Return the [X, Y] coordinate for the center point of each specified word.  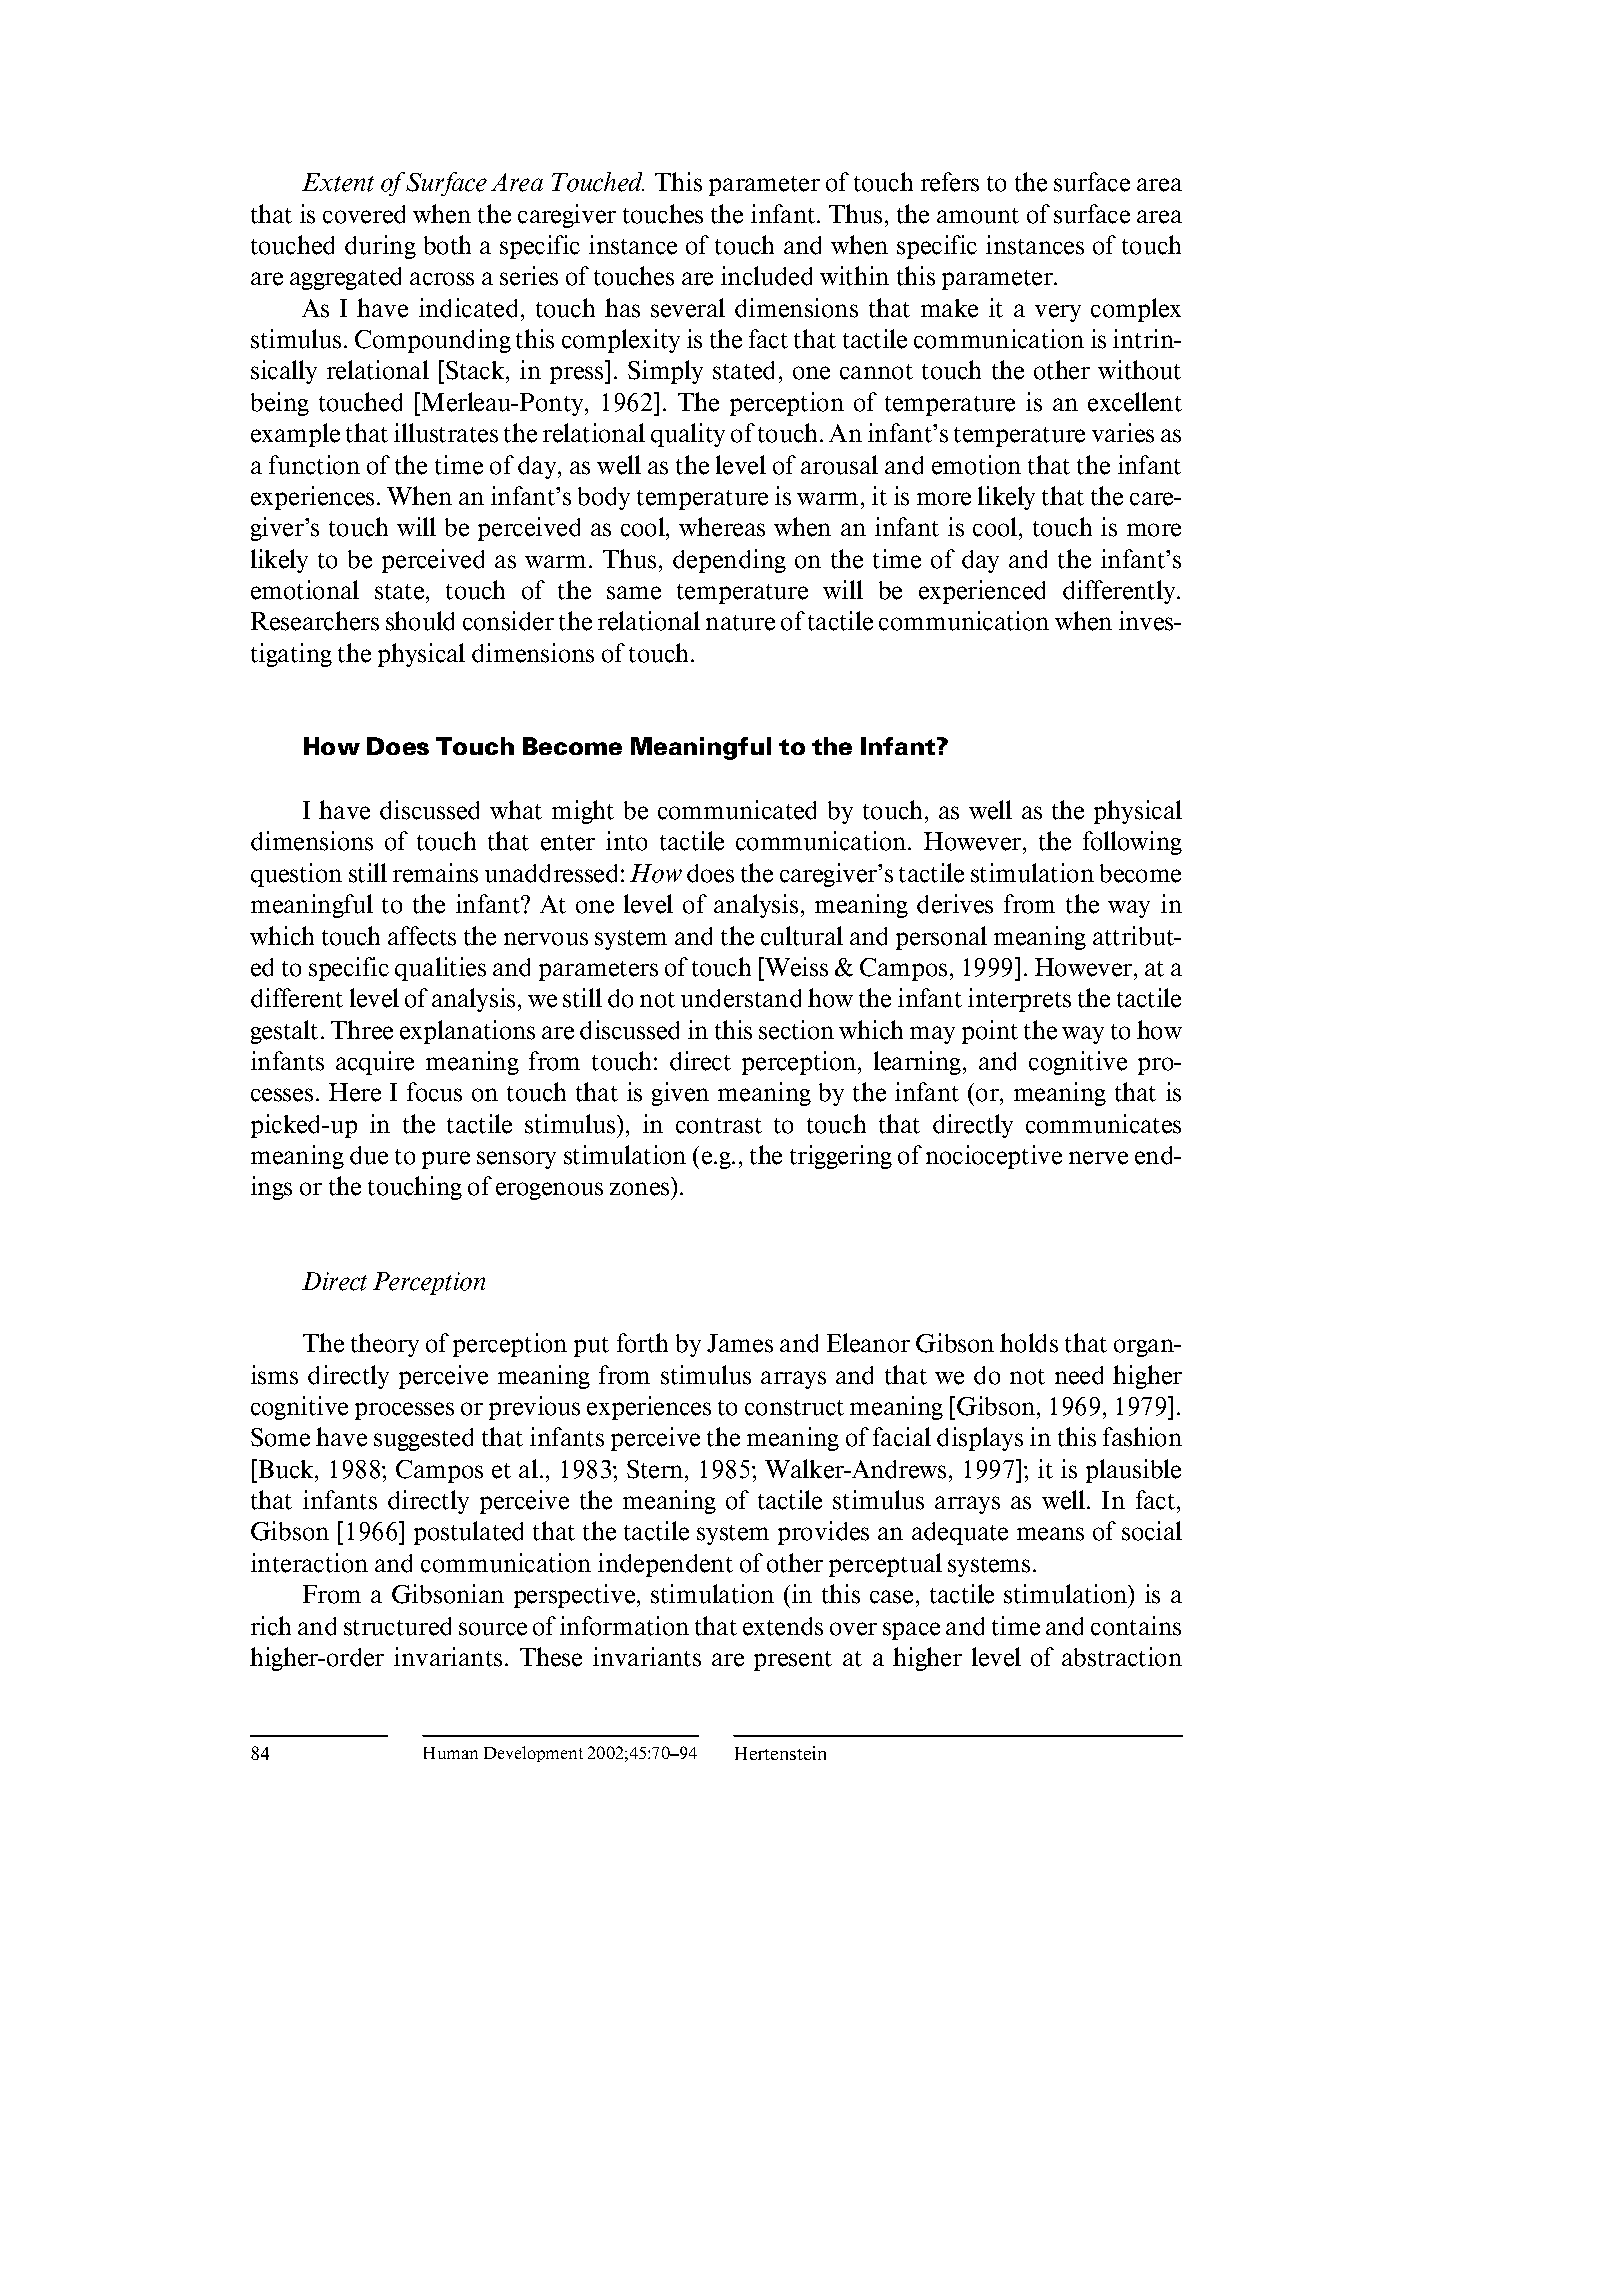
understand [741, 998]
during [380, 247]
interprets [1019, 1000]
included [766, 276]
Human [451, 1753]
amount [978, 216]
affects [422, 936]
